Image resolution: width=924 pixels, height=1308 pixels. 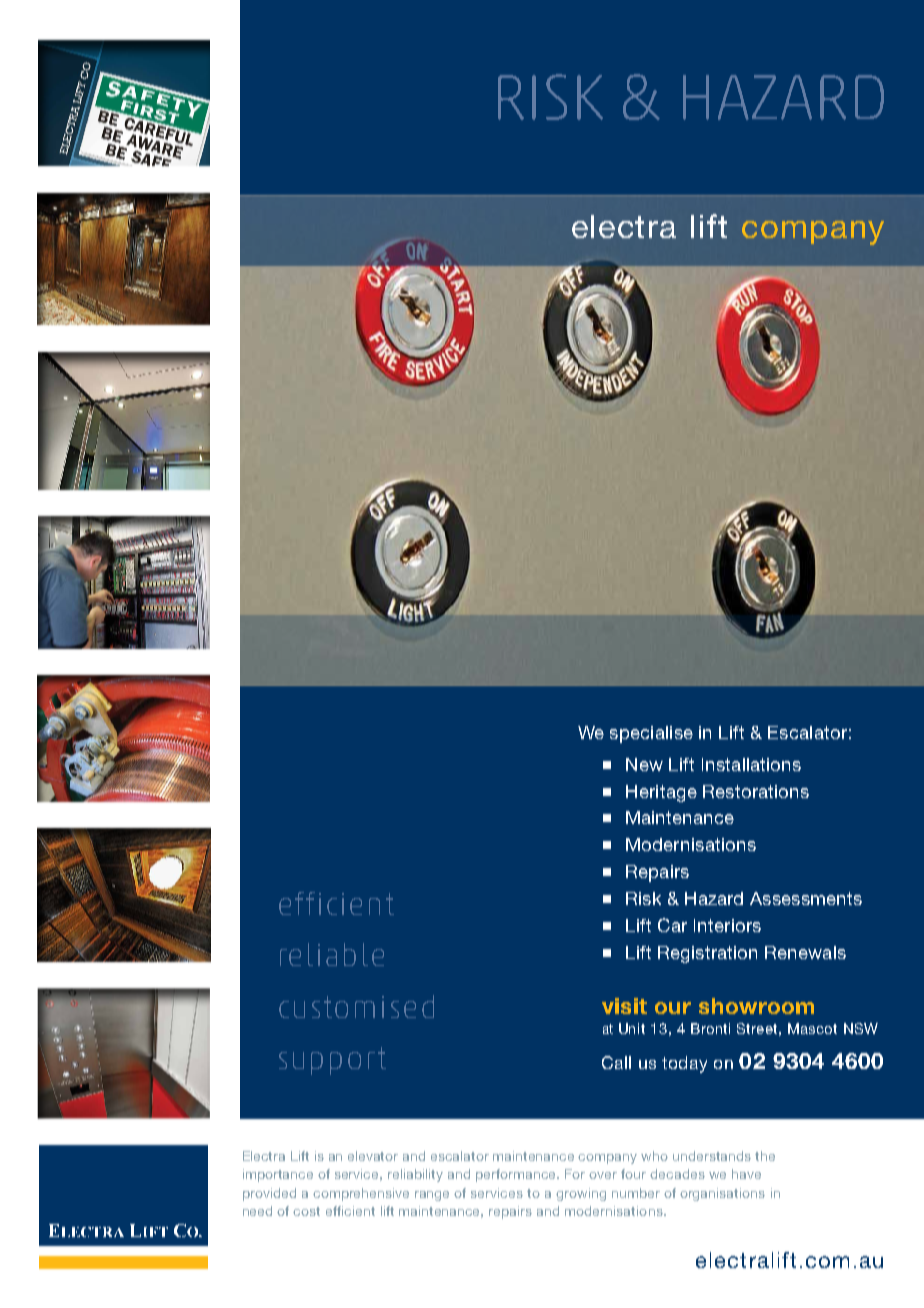 I want to click on Call, so click(x=616, y=1062).
